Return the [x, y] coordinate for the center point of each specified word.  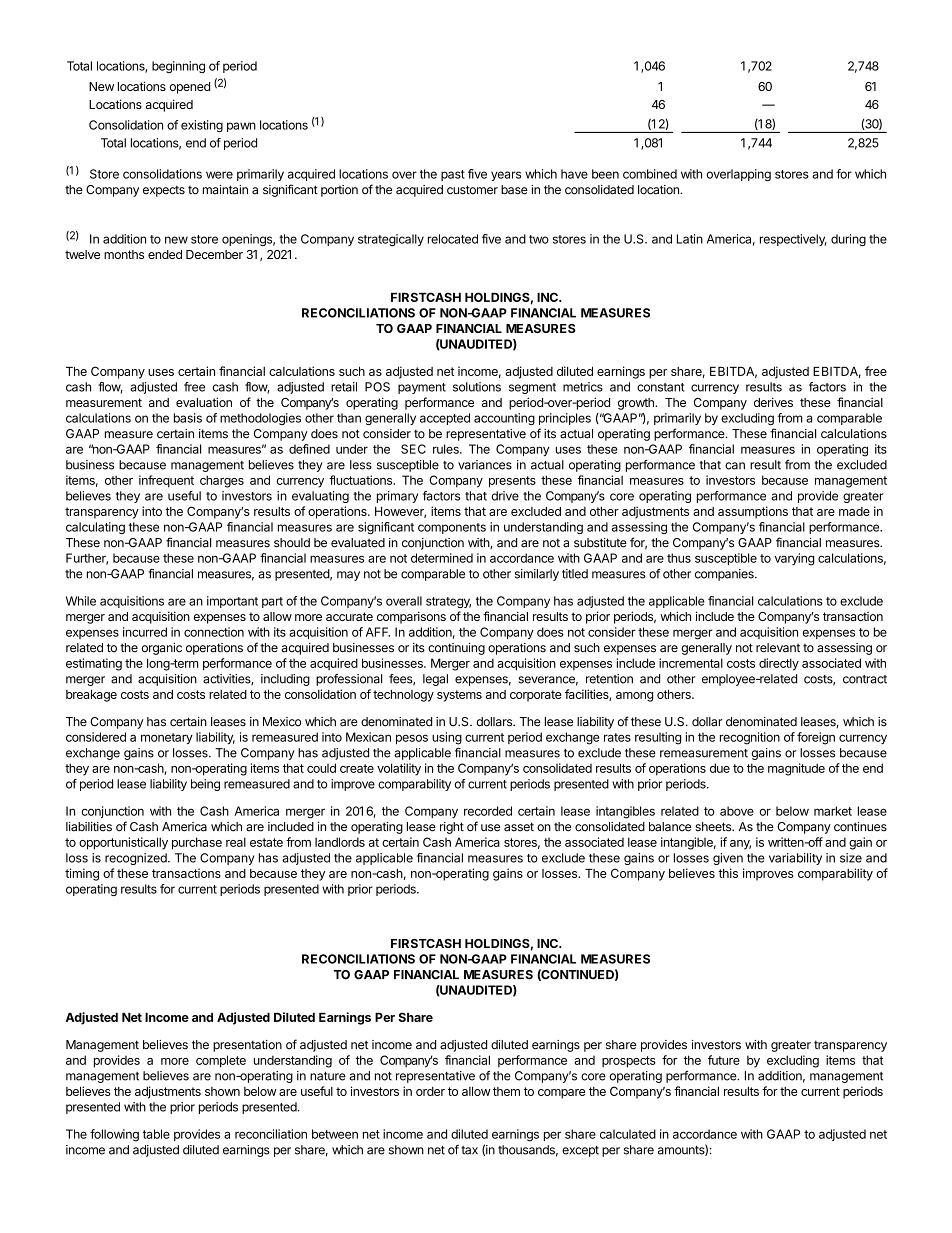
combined [650, 174]
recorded [488, 811]
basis [188, 418]
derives [773, 402]
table [156, 1134]
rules [447, 449]
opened [189, 88]
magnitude [796, 769]
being [205, 785]
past [453, 175]
